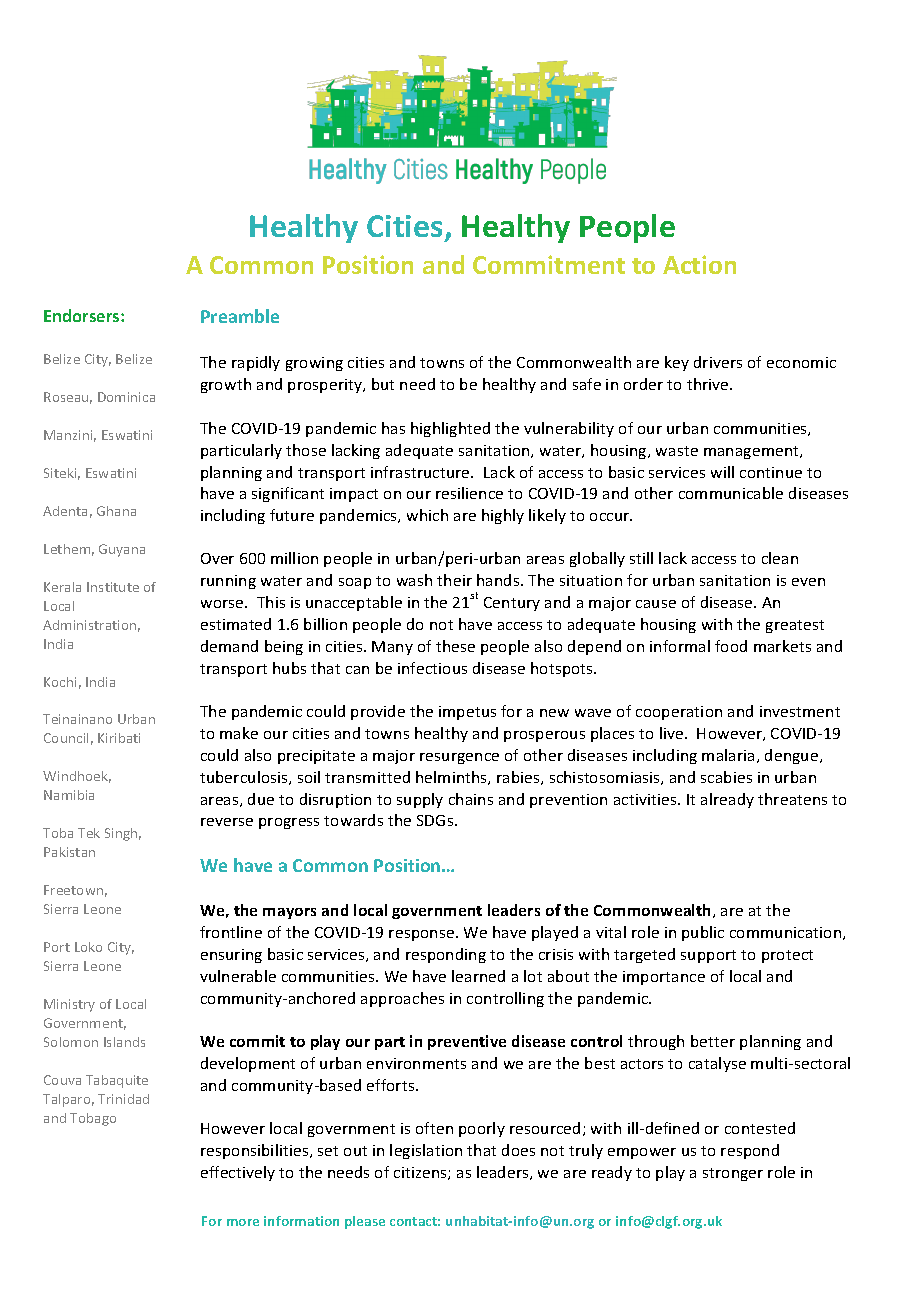 The width and height of the document is (924, 1308). What do you see at coordinates (414, 580) in the document?
I see `wash` at bounding box center [414, 580].
